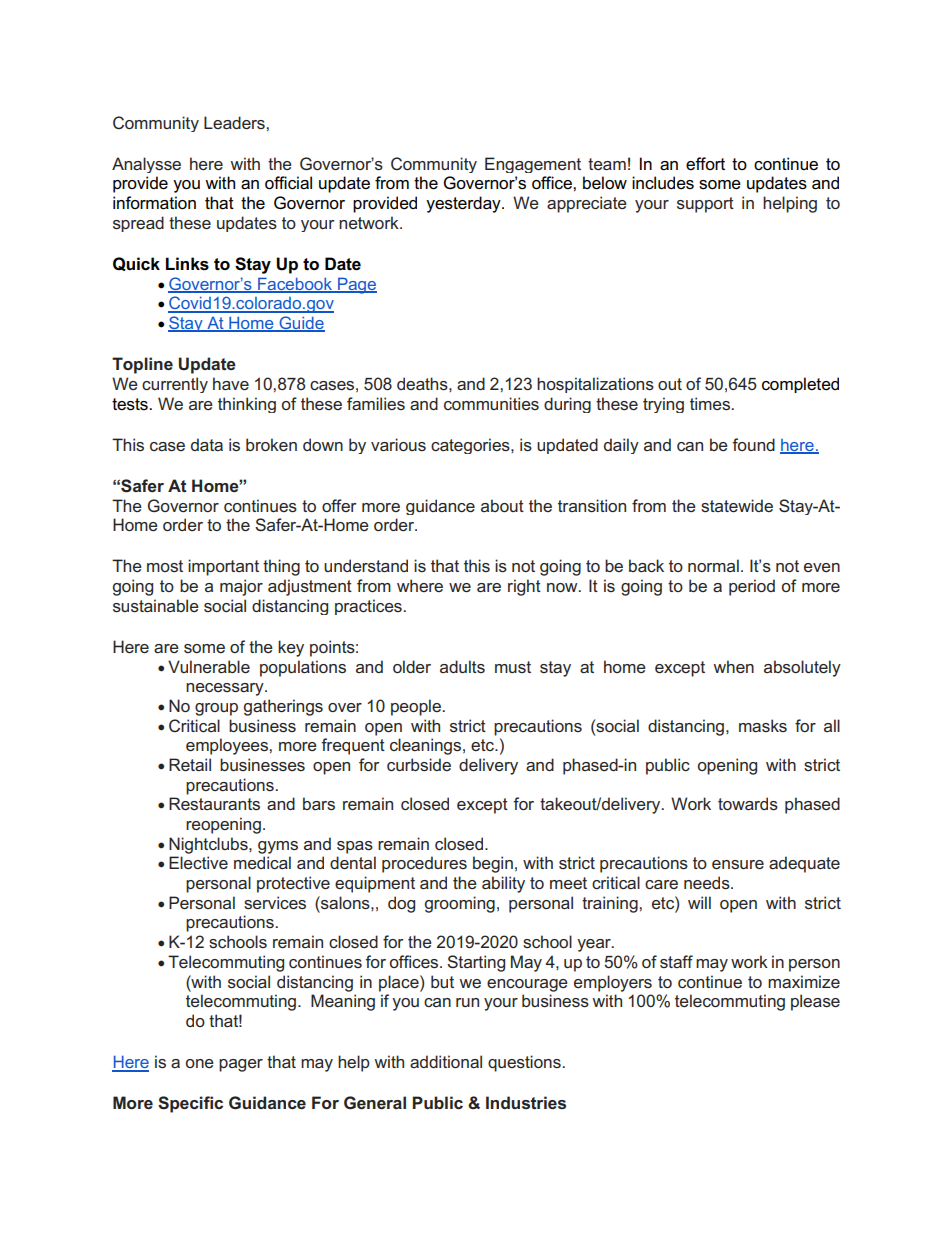 The height and width of the screenshot is (1233, 952). Describe the element at coordinates (533, 165) in the screenshot. I see `Engagement` at that location.
